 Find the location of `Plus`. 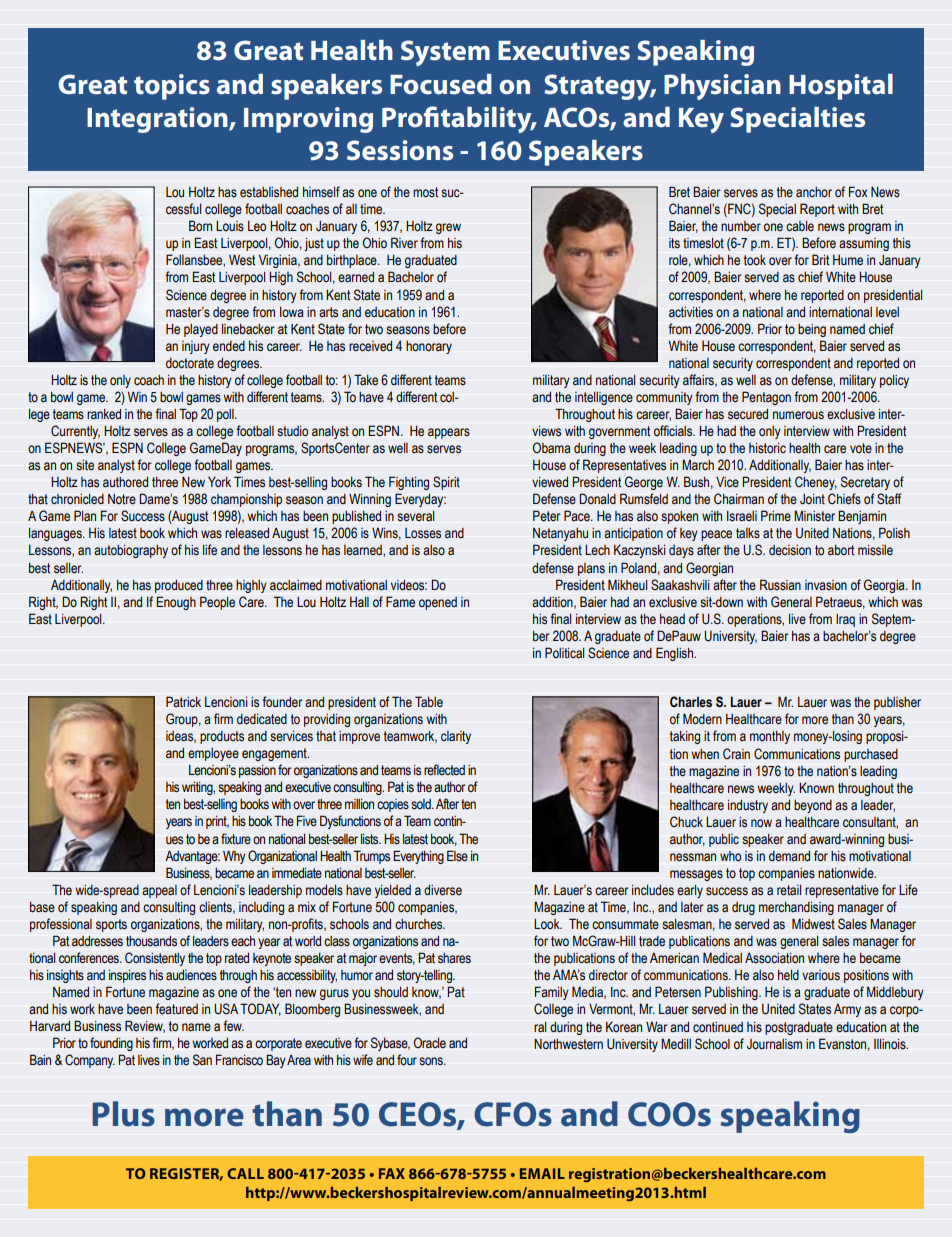

Plus is located at coordinates (123, 1114).
